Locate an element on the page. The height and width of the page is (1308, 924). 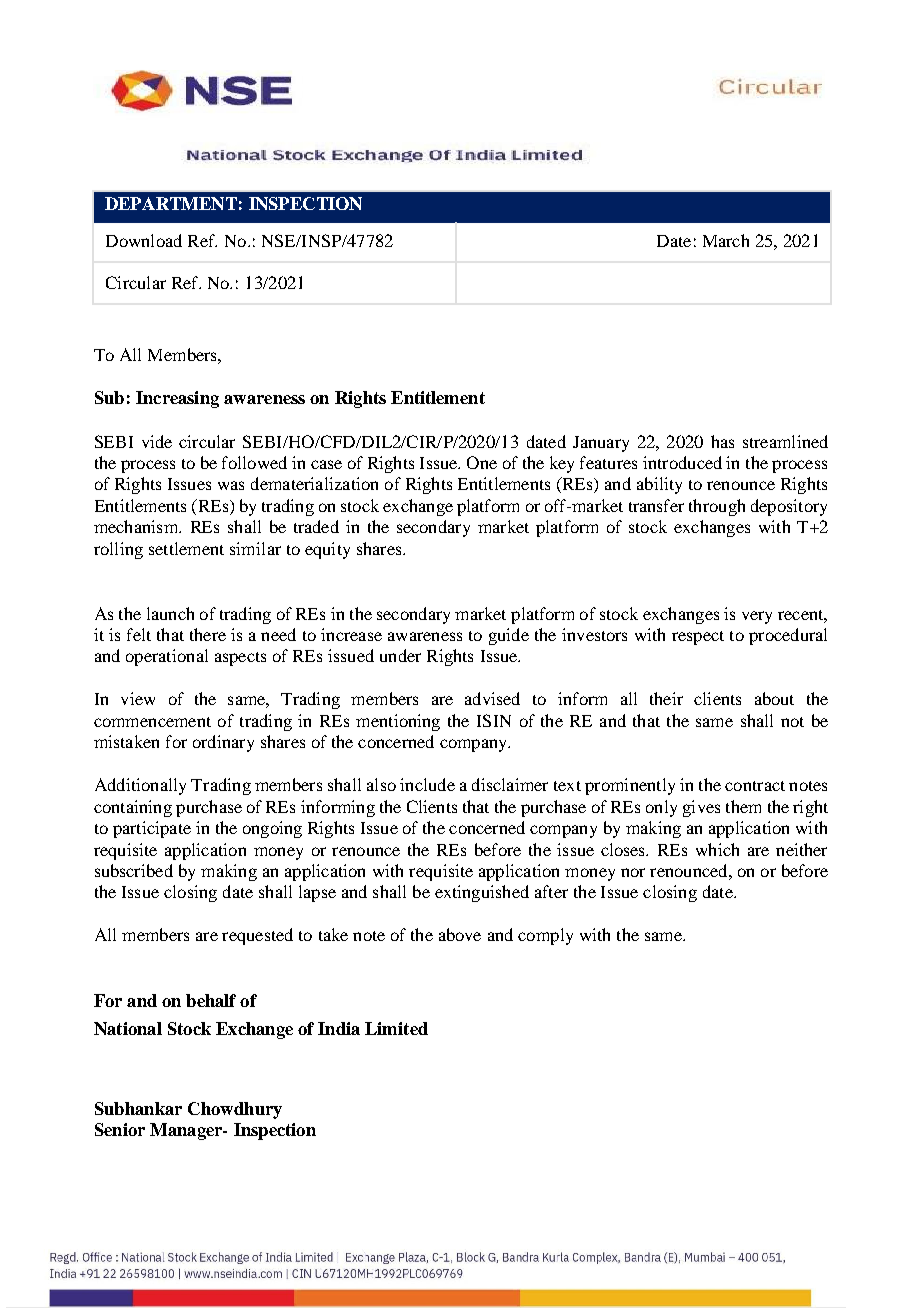
respect is located at coordinates (698, 638).
